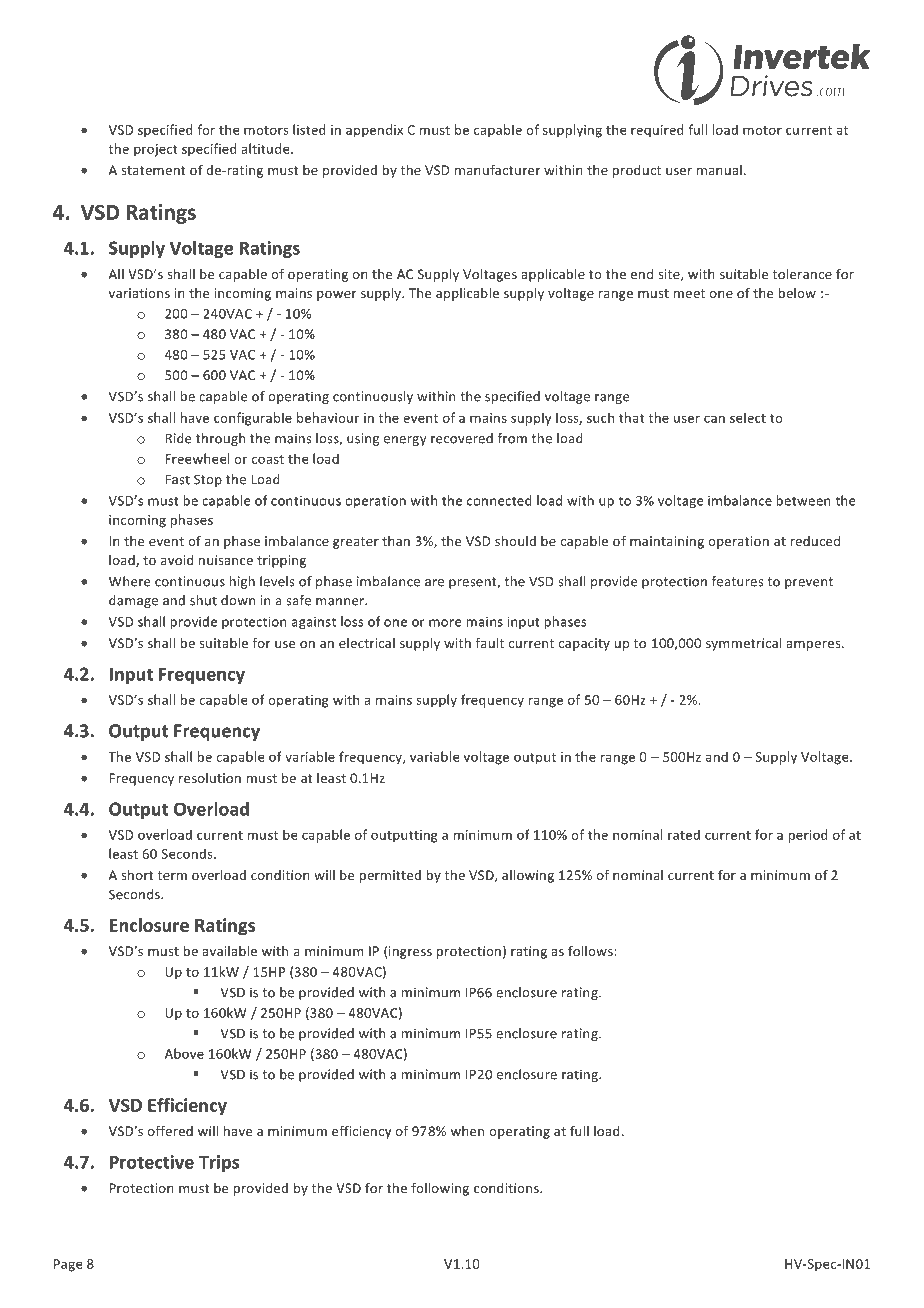 This screenshot has width=924, height=1308. What do you see at coordinates (172, 875) in the screenshot?
I see `term` at bounding box center [172, 875].
